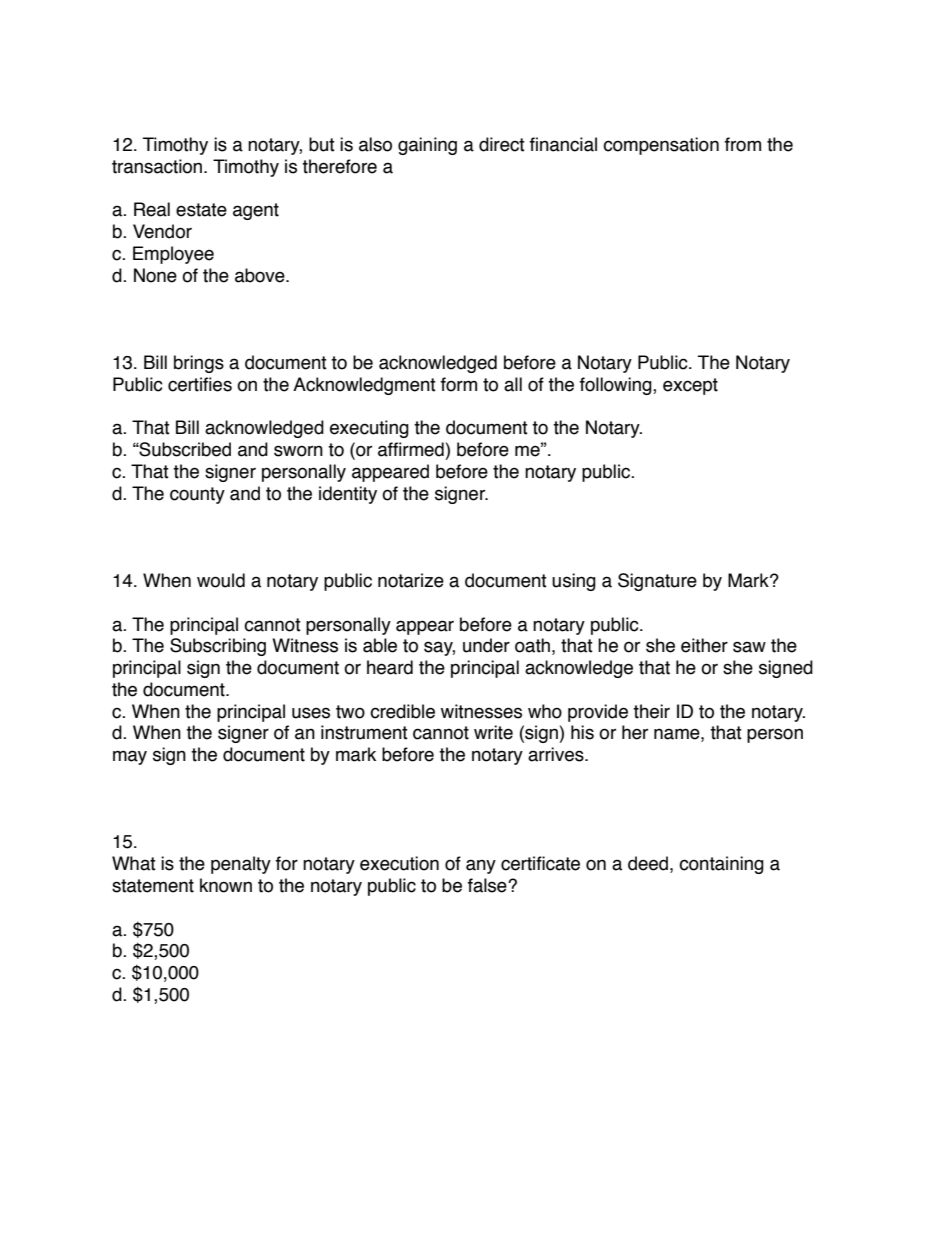  Describe the element at coordinates (218, 647) in the image. I see `Subscribing` at that location.
